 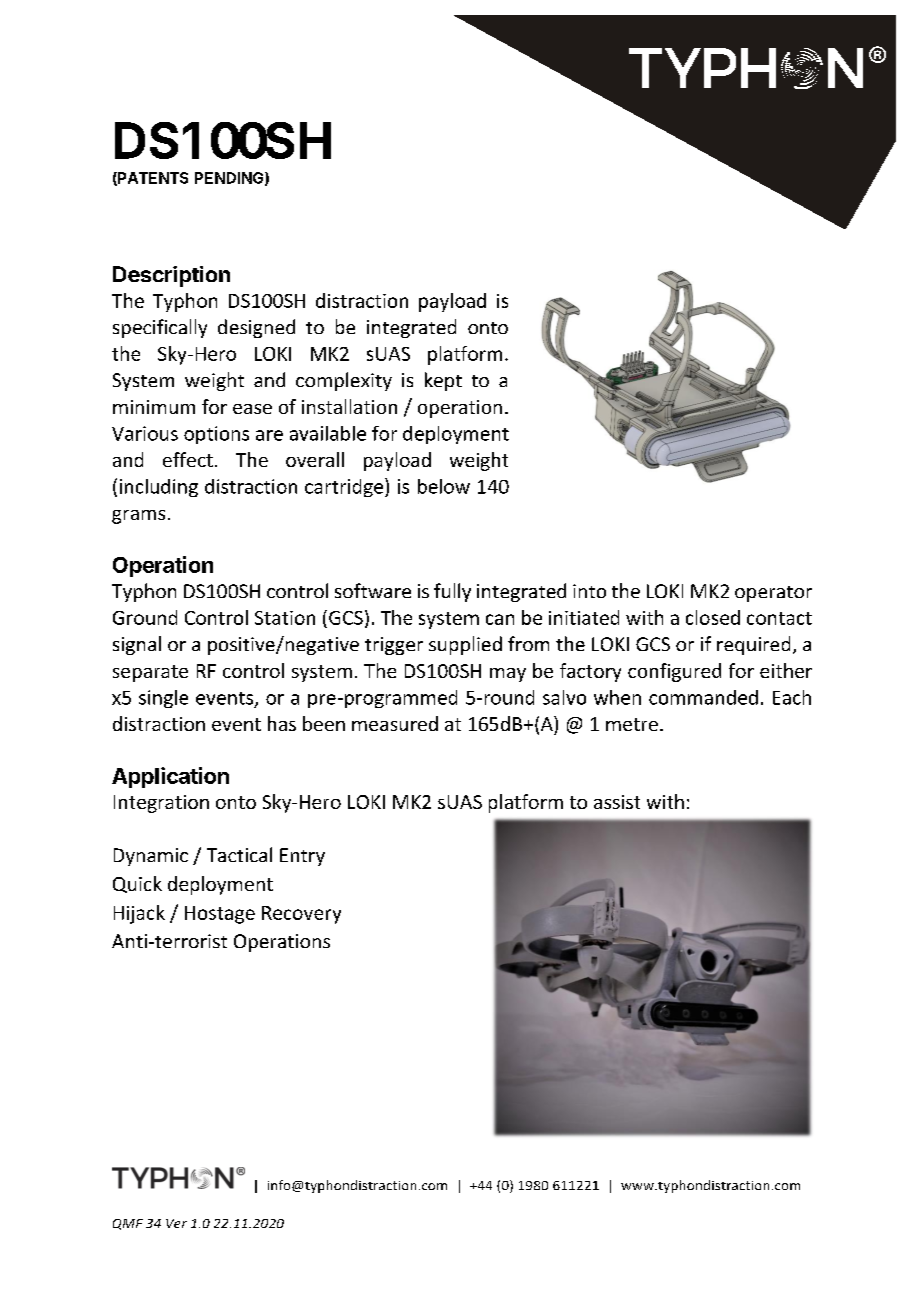 I want to click on closed, so click(x=713, y=617).
